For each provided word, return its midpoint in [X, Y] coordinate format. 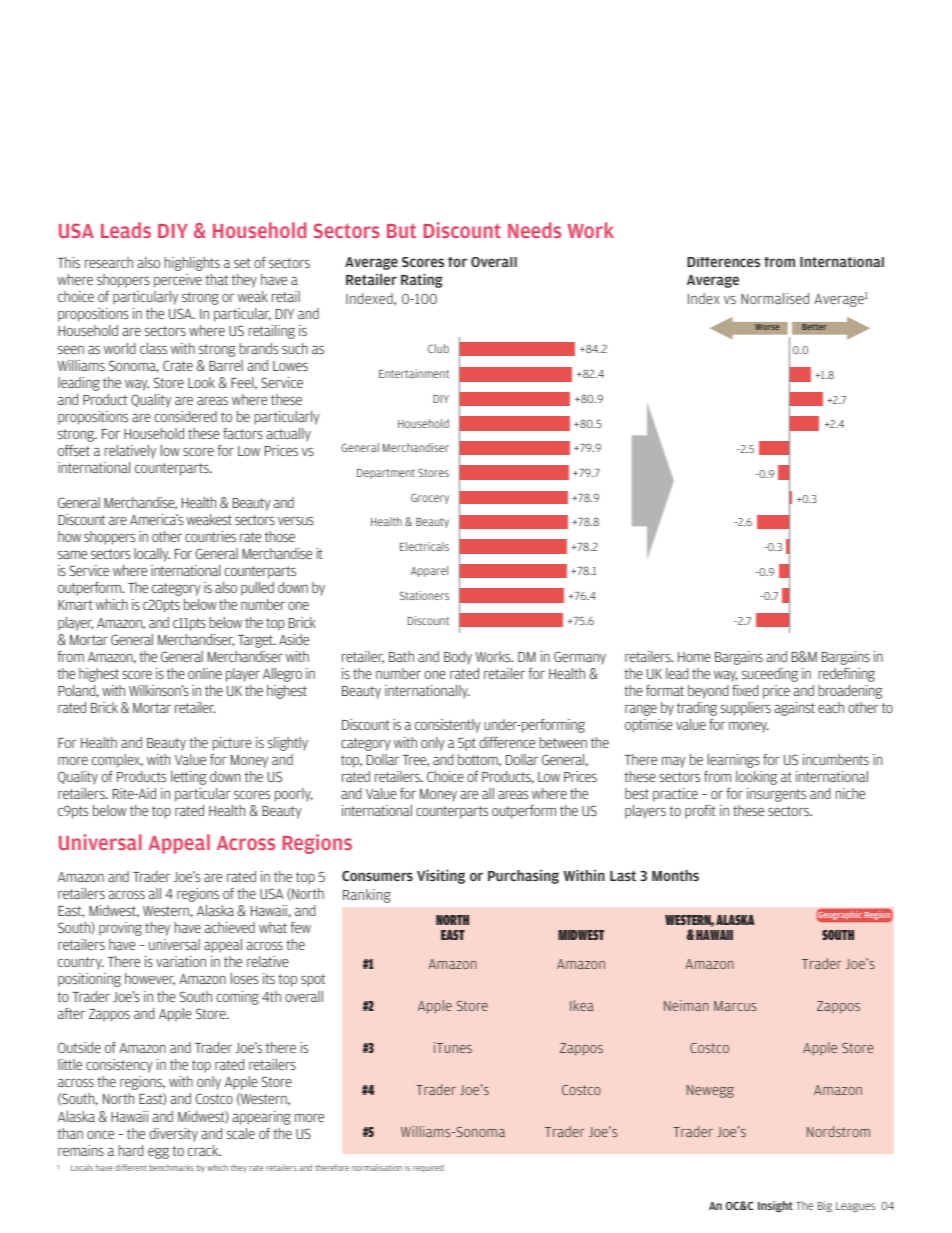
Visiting [441, 876]
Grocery [430, 498]
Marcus [735, 1006]
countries [210, 536]
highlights [192, 264]
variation [181, 961]
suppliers [746, 709]
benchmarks [171, 1167]
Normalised [775, 298]
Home [694, 657]
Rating [422, 280]
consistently [448, 726]
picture [232, 744]
